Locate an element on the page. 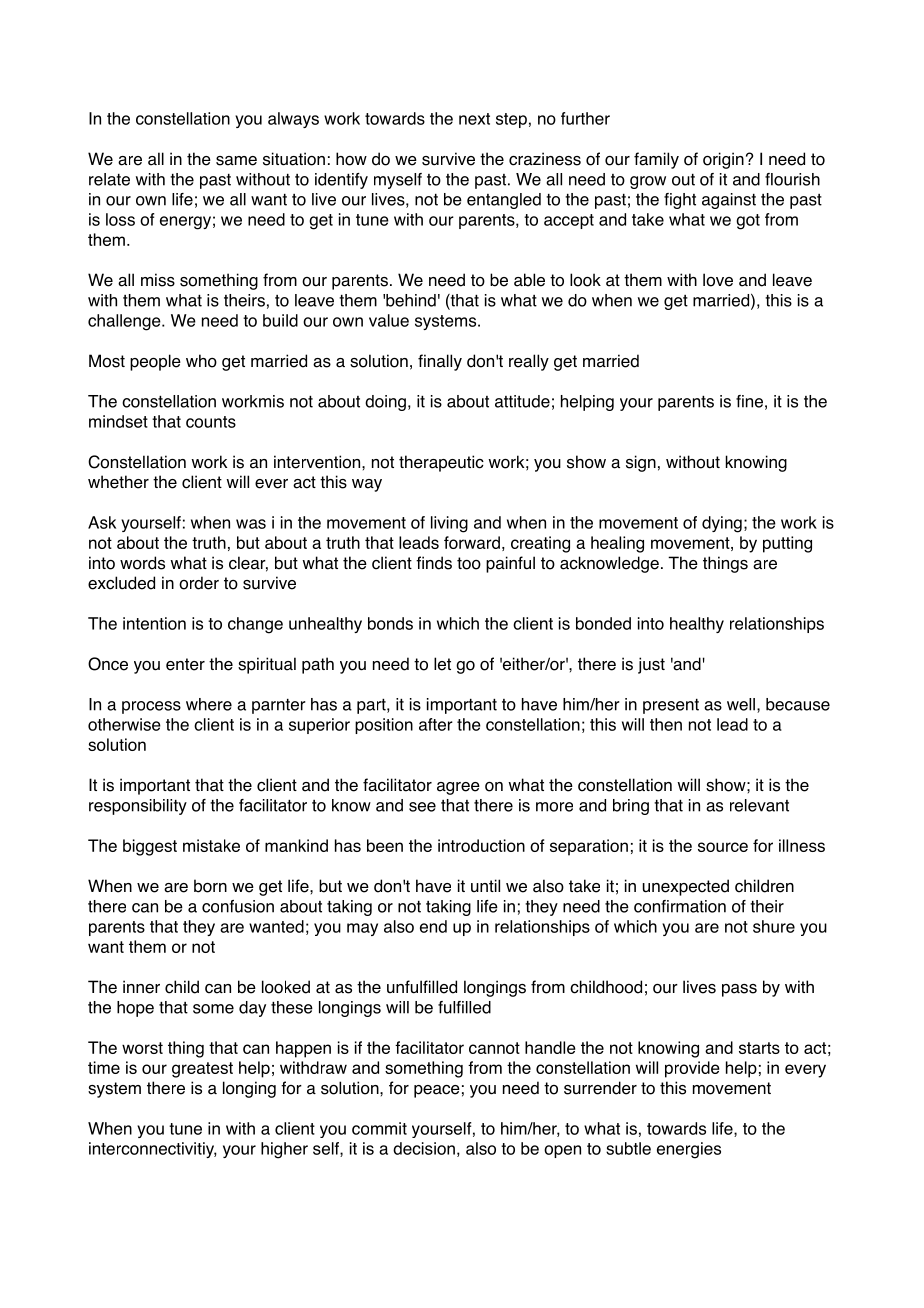 The width and height of the image is (924, 1308). next is located at coordinates (474, 119).
